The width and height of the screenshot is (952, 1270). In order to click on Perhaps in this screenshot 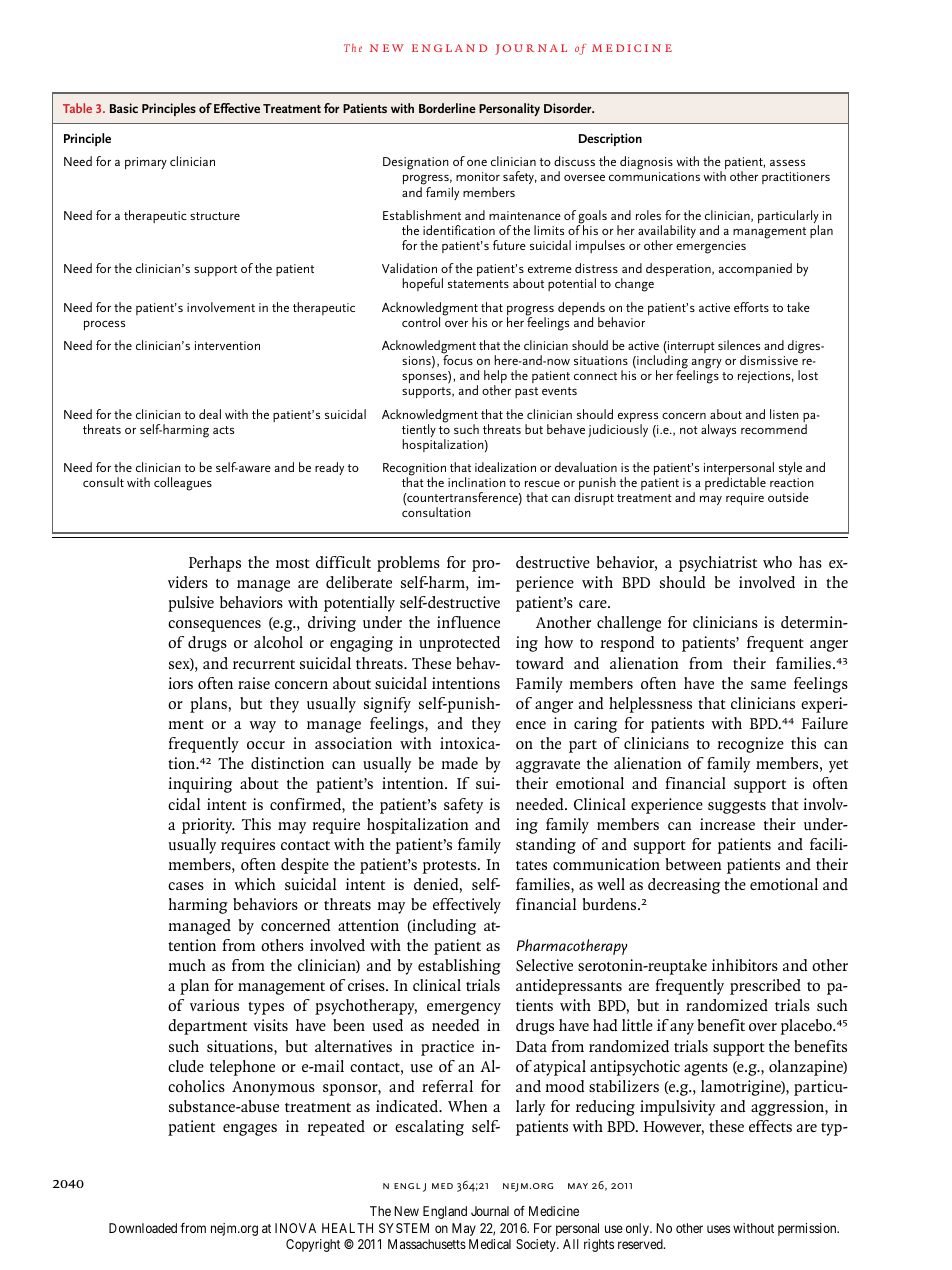, I will do `click(215, 564)`.
